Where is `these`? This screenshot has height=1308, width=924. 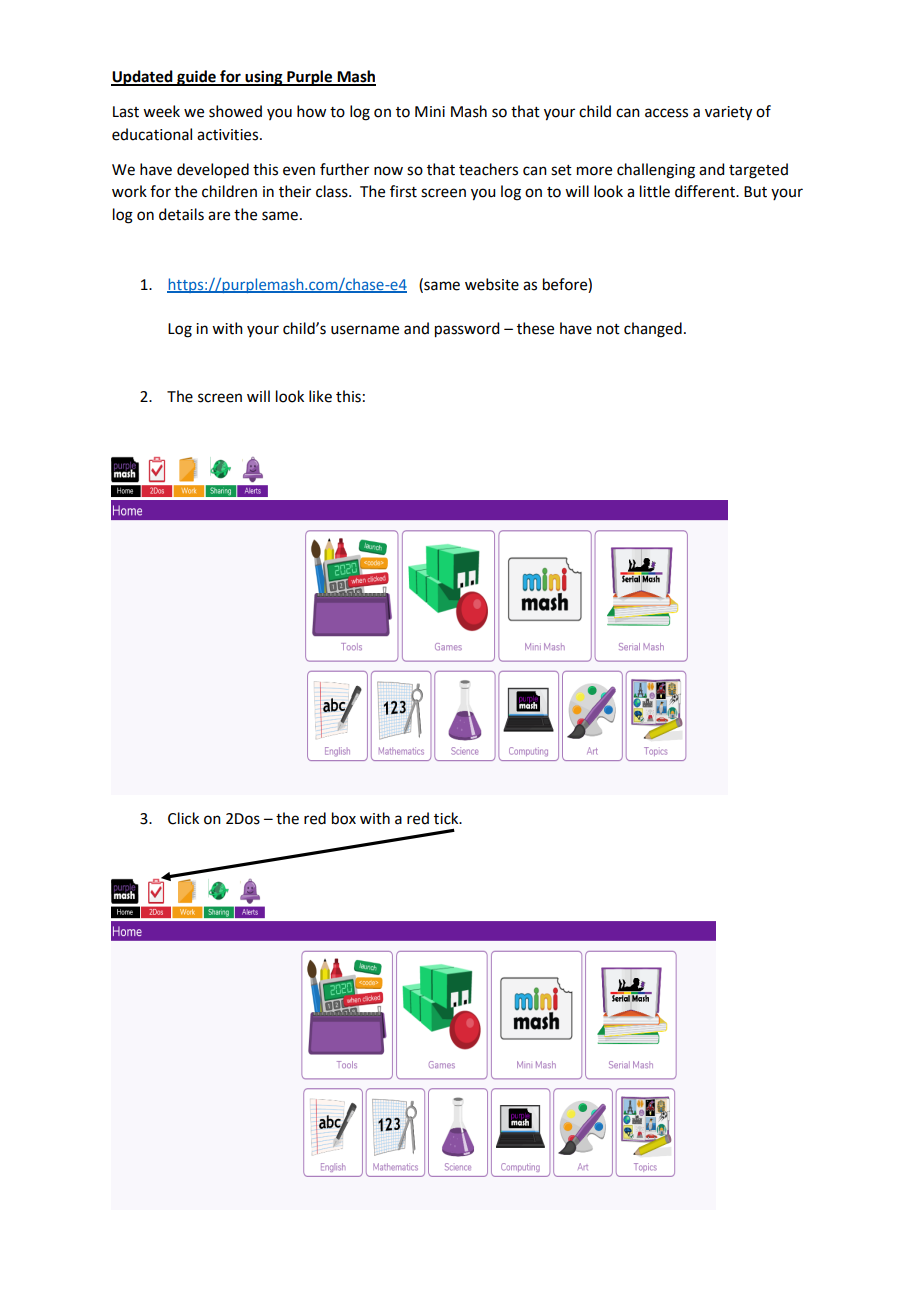
these is located at coordinates (535, 328).
